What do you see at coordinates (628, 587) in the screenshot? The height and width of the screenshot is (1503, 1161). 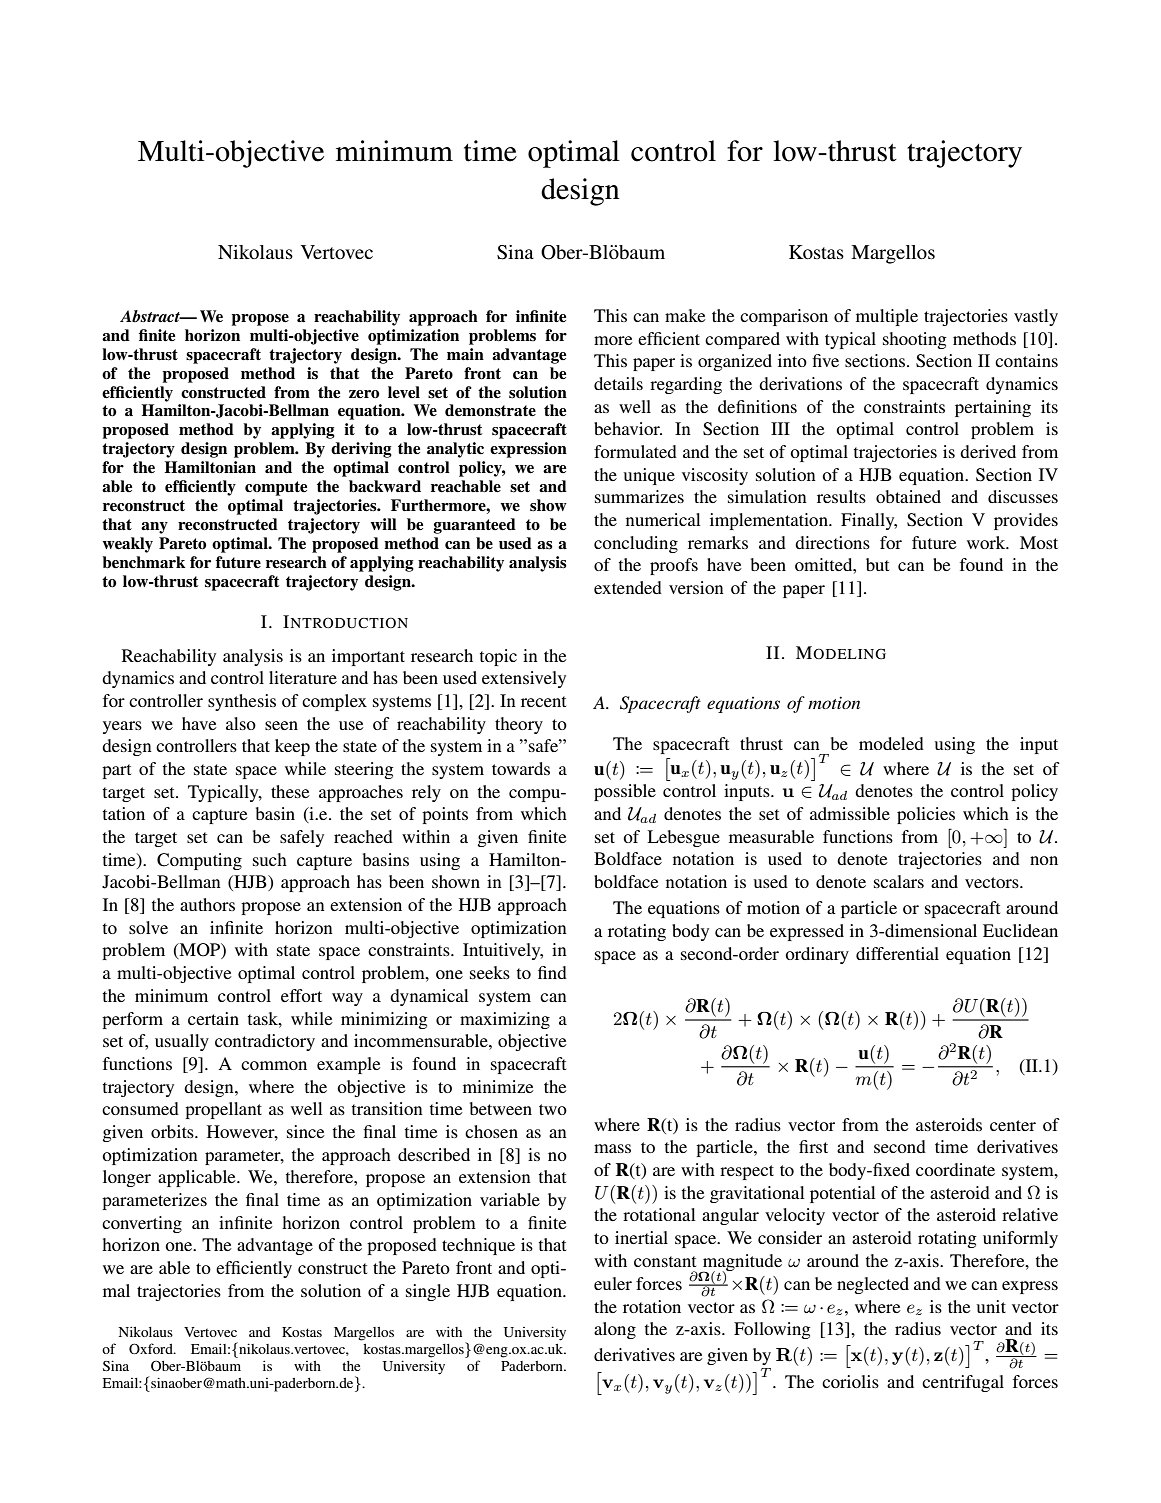 I see `extended` at bounding box center [628, 587].
